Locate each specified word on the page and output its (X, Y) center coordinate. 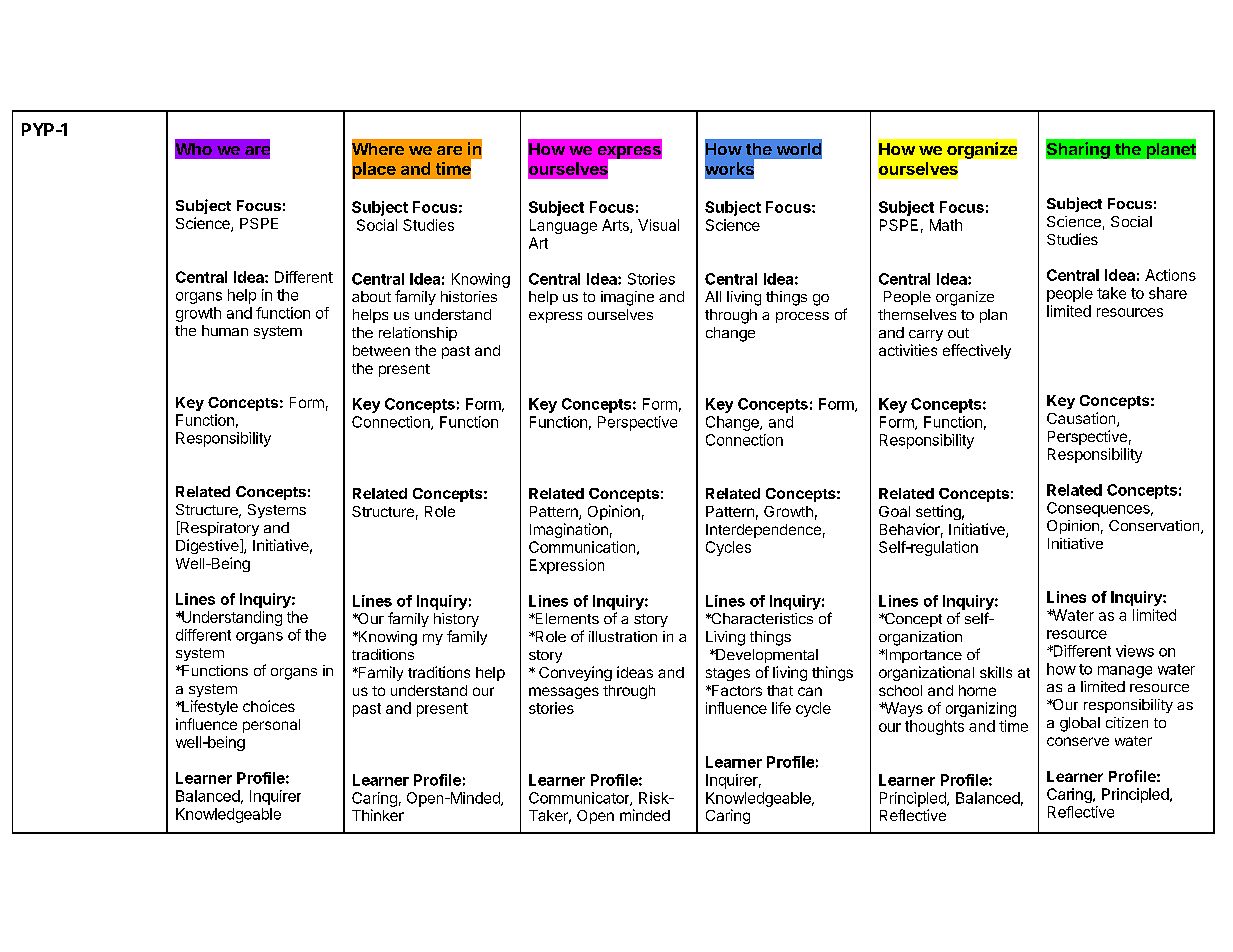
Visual (658, 225)
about (371, 296)
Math (946, 225)
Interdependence (763, 531)
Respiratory (218, 528)
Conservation (1155, 527)
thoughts (934, 727)
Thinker (378, 815)
